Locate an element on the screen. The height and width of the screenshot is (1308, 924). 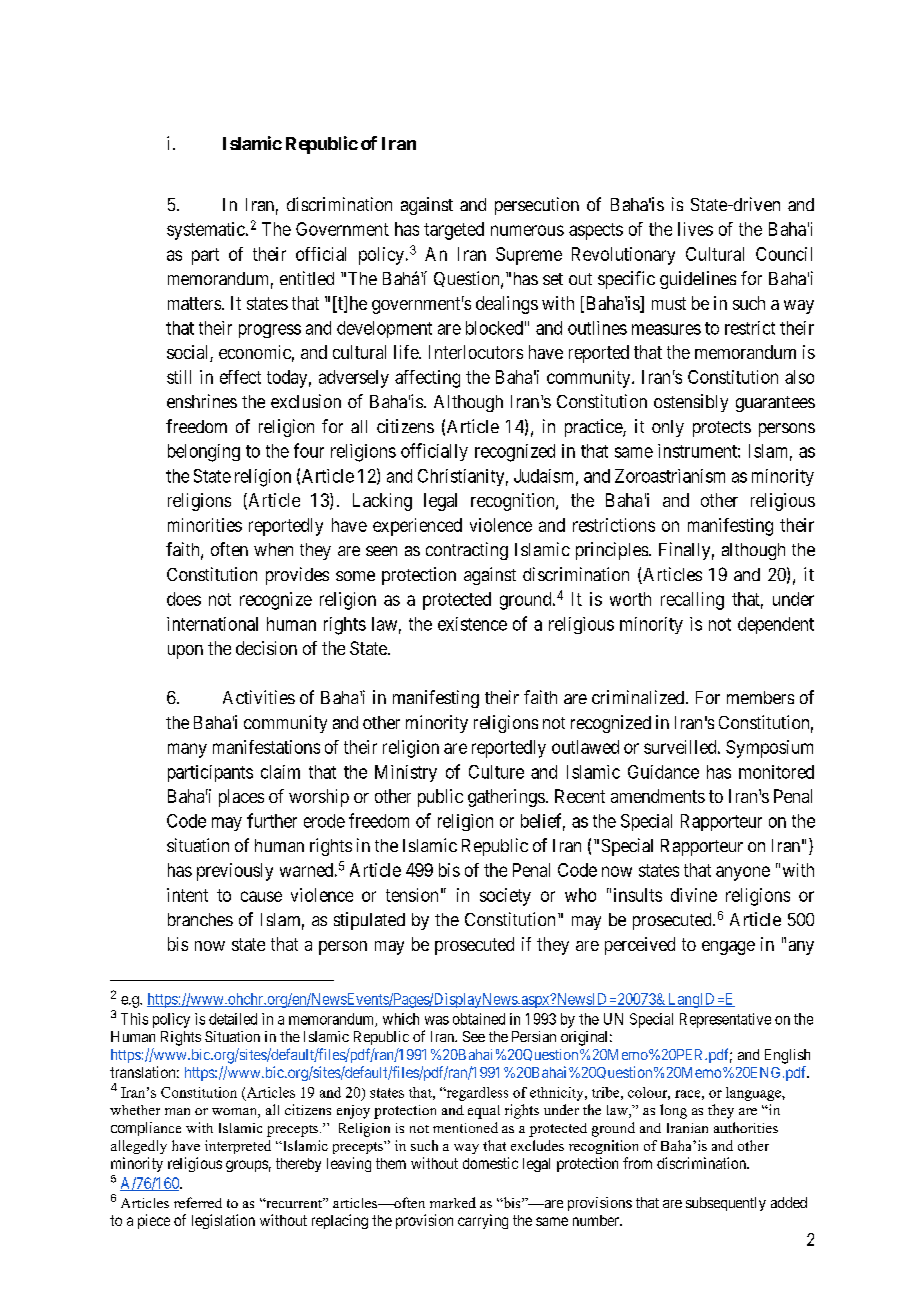
anyone is located at coordinates (743, 873).
